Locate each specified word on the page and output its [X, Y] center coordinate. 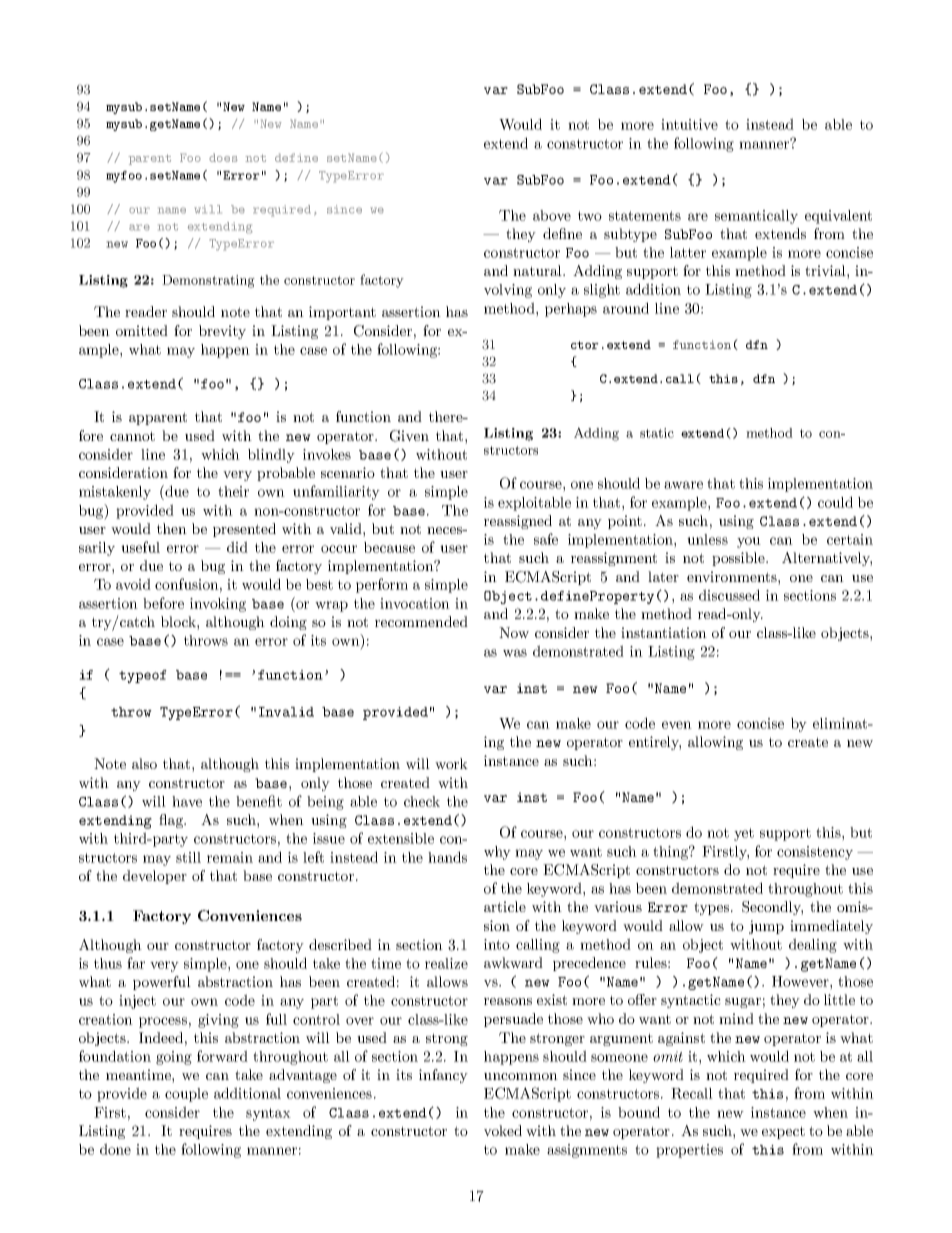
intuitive [689, 124]
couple [186, 1095]
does [223, 157]
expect [783, 1132]
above [552, 215]
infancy [443, 1076]
